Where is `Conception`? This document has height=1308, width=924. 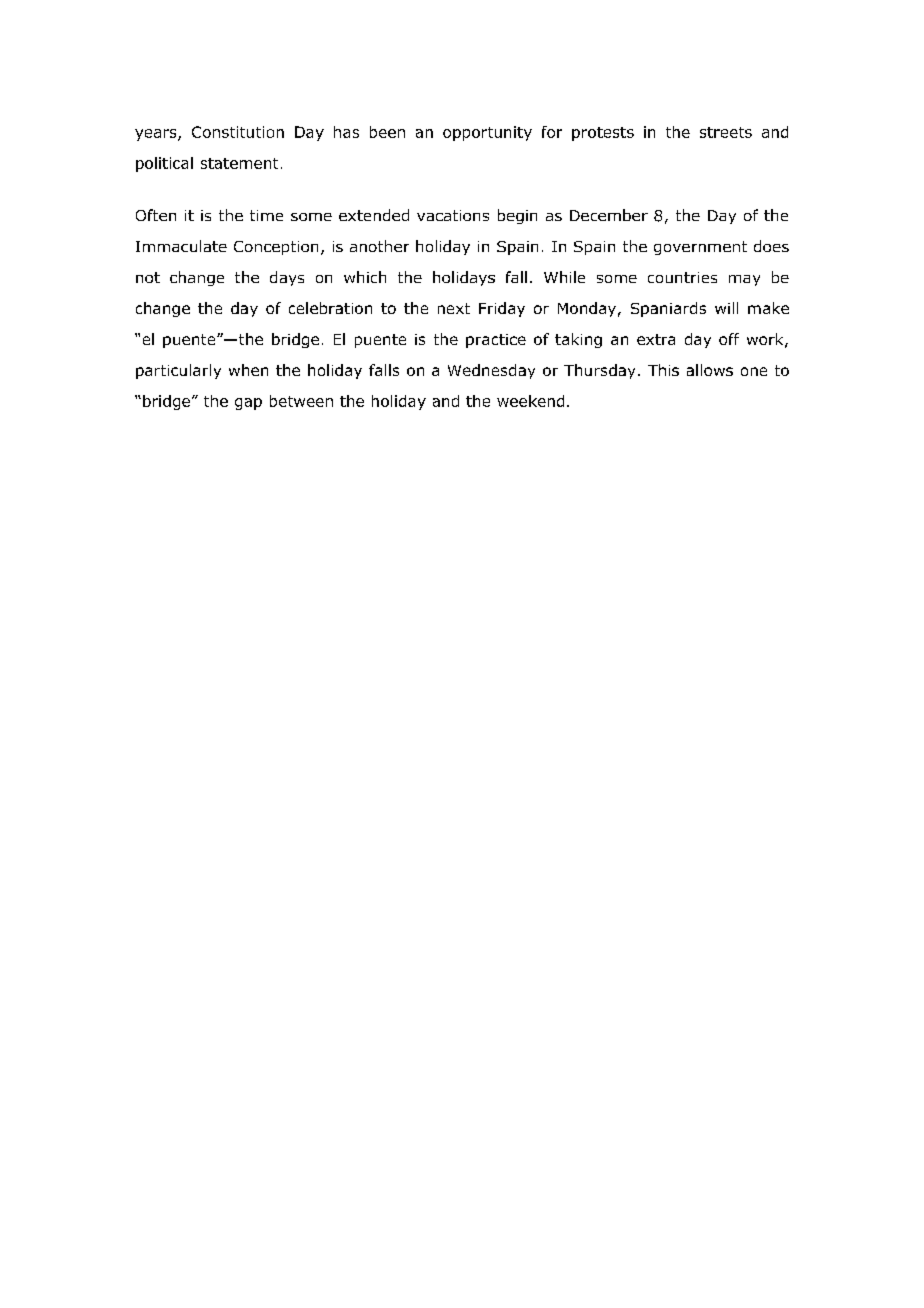
Conception is located at coordinates (276, 248).
